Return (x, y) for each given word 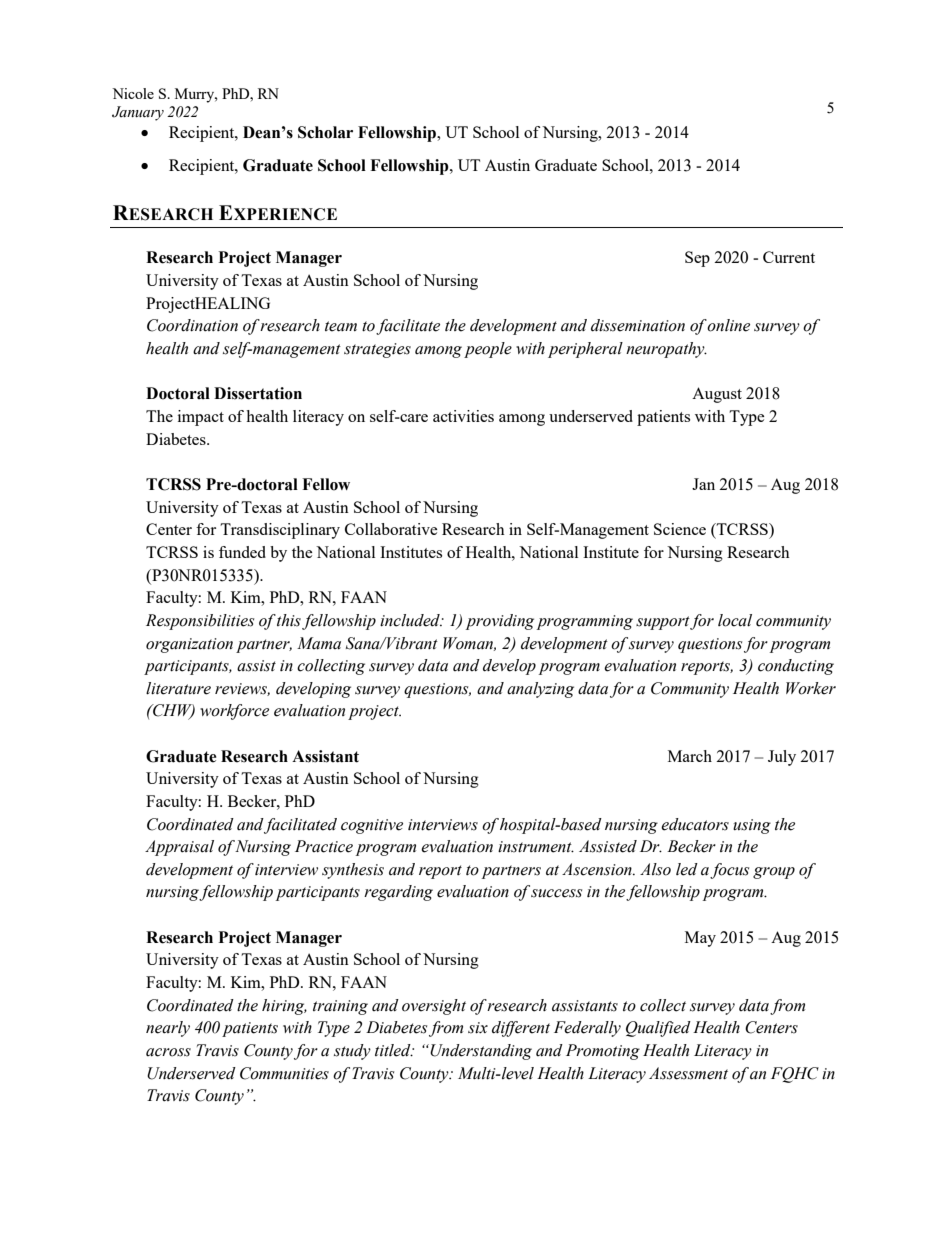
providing (500, 622)
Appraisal (179, 848)
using (752, 826)
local (735, 620)
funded (242, 552)
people (488, 350)
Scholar (325, 132)
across (168, 1052)
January (138, 113)
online (728, 325)
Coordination (192, 325)
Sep (697, 259)
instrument (536, 847)
